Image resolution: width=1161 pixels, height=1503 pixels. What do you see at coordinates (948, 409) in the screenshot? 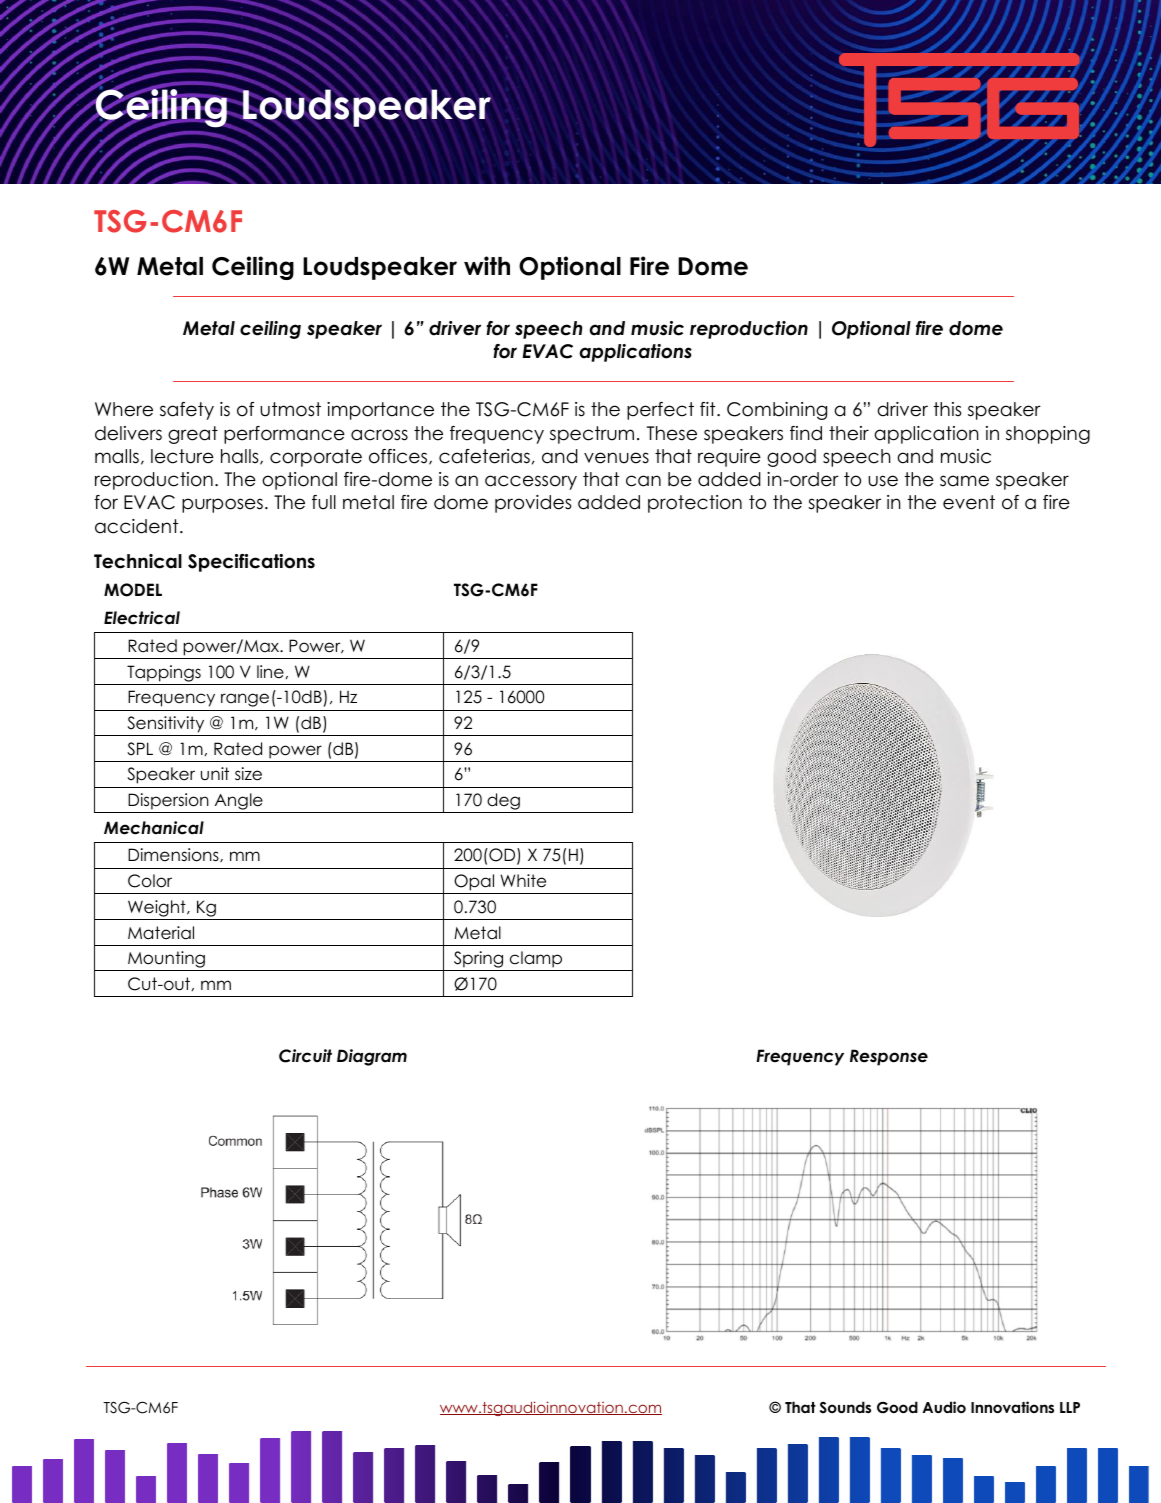
I see `this` at bounding box center [948, 409].
